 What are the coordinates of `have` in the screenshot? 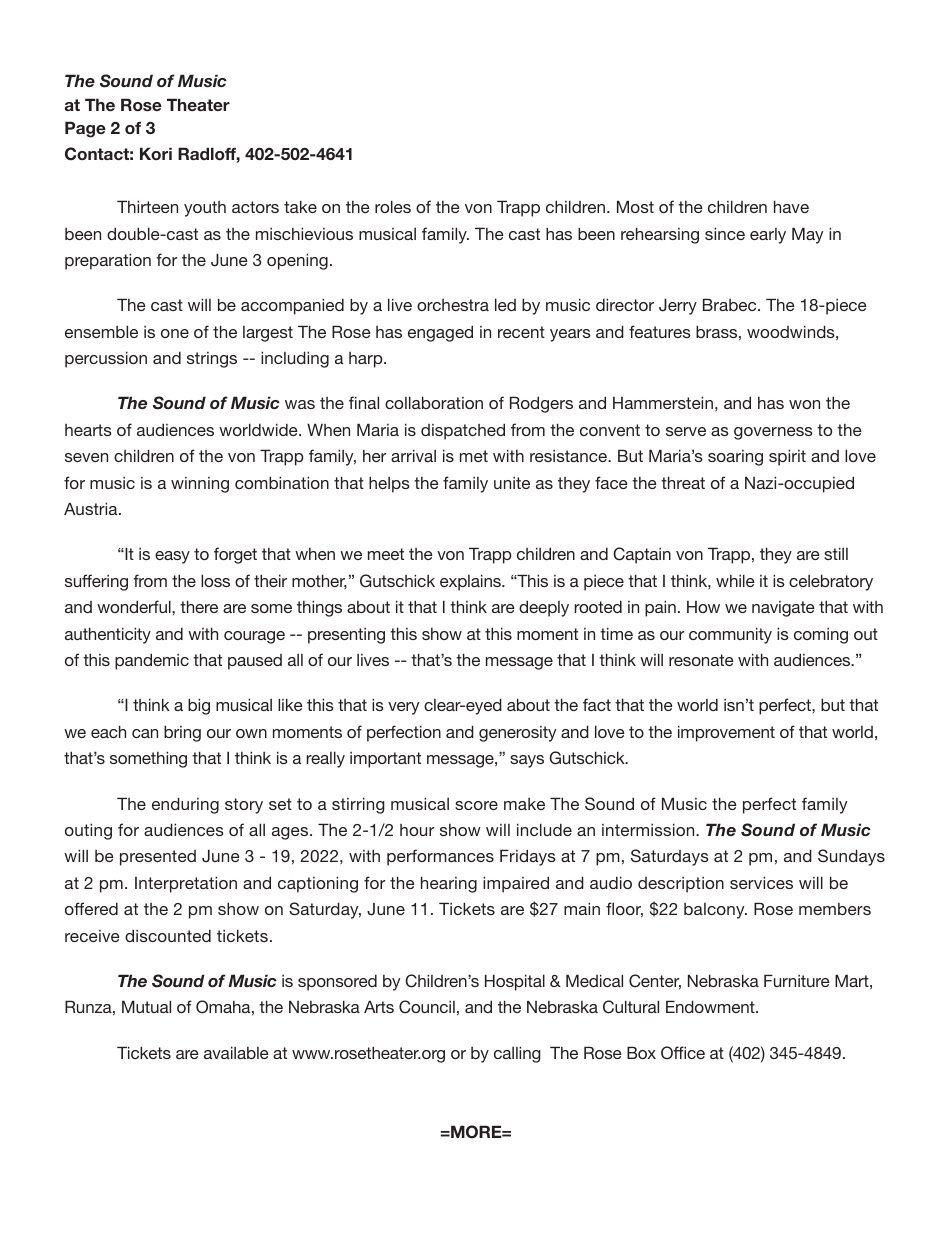 It's located at (791, 206).
